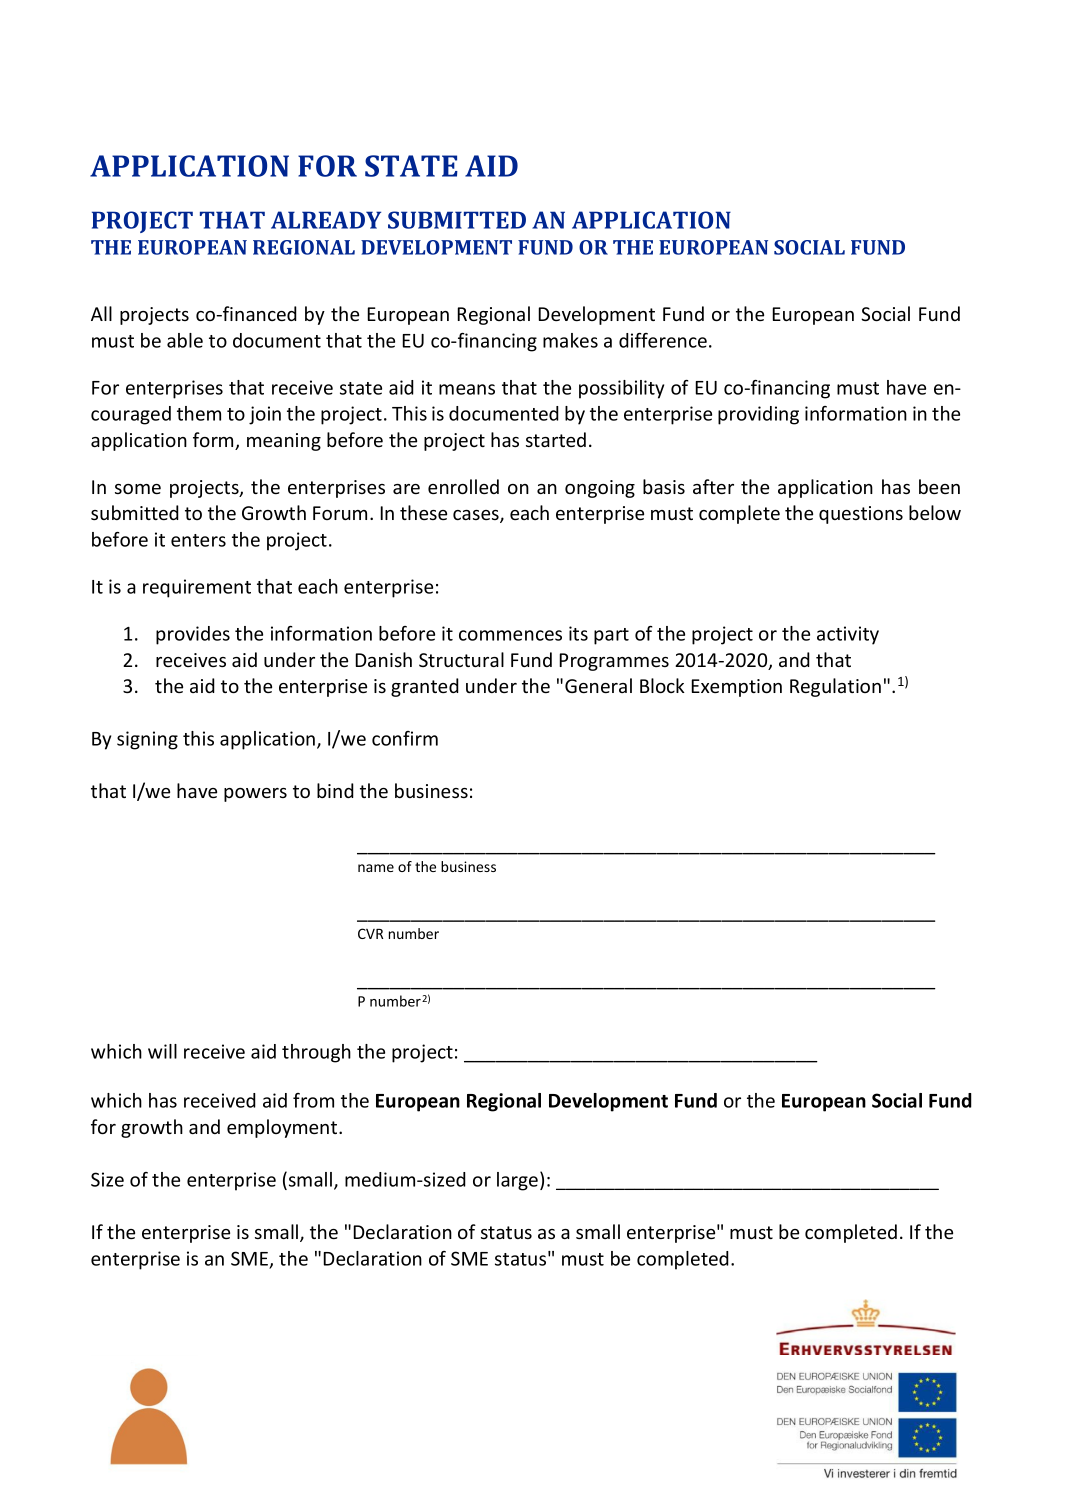 This screenshot has width=1067, height=1509. What do you see at coordinates (283, 1128) in the screenshot?
I see `employment` at bounding box center [283, 1128].
